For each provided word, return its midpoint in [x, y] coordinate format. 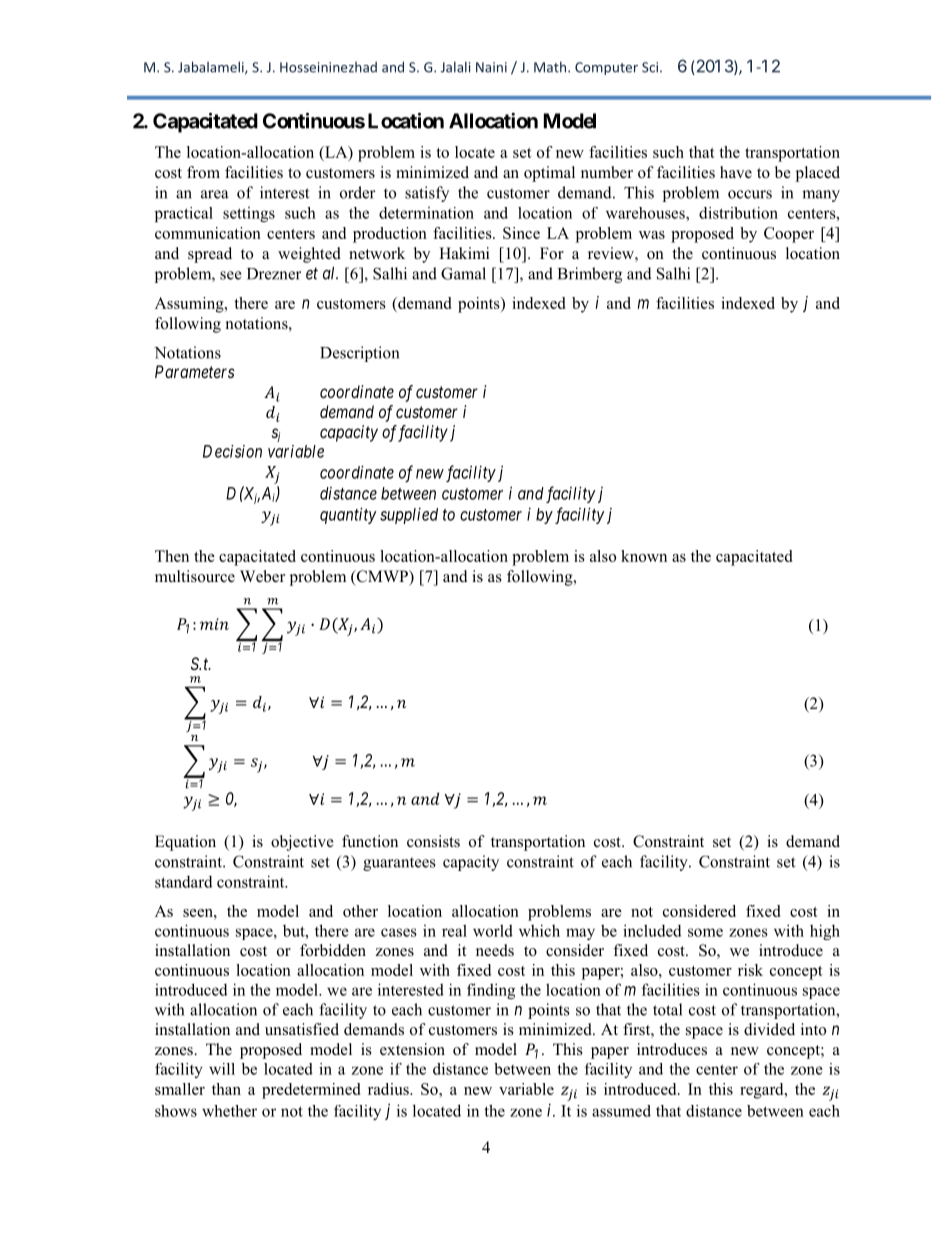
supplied [409, 516]
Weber [262, 576]
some [705, 932]
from [203, 172]
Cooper [789, 235]
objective [302, 843]
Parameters [195, 371]
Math [550, 67]
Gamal [463, 273]
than [226, 1089]
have [736, 172]
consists [433, 841]
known [644, 556]
